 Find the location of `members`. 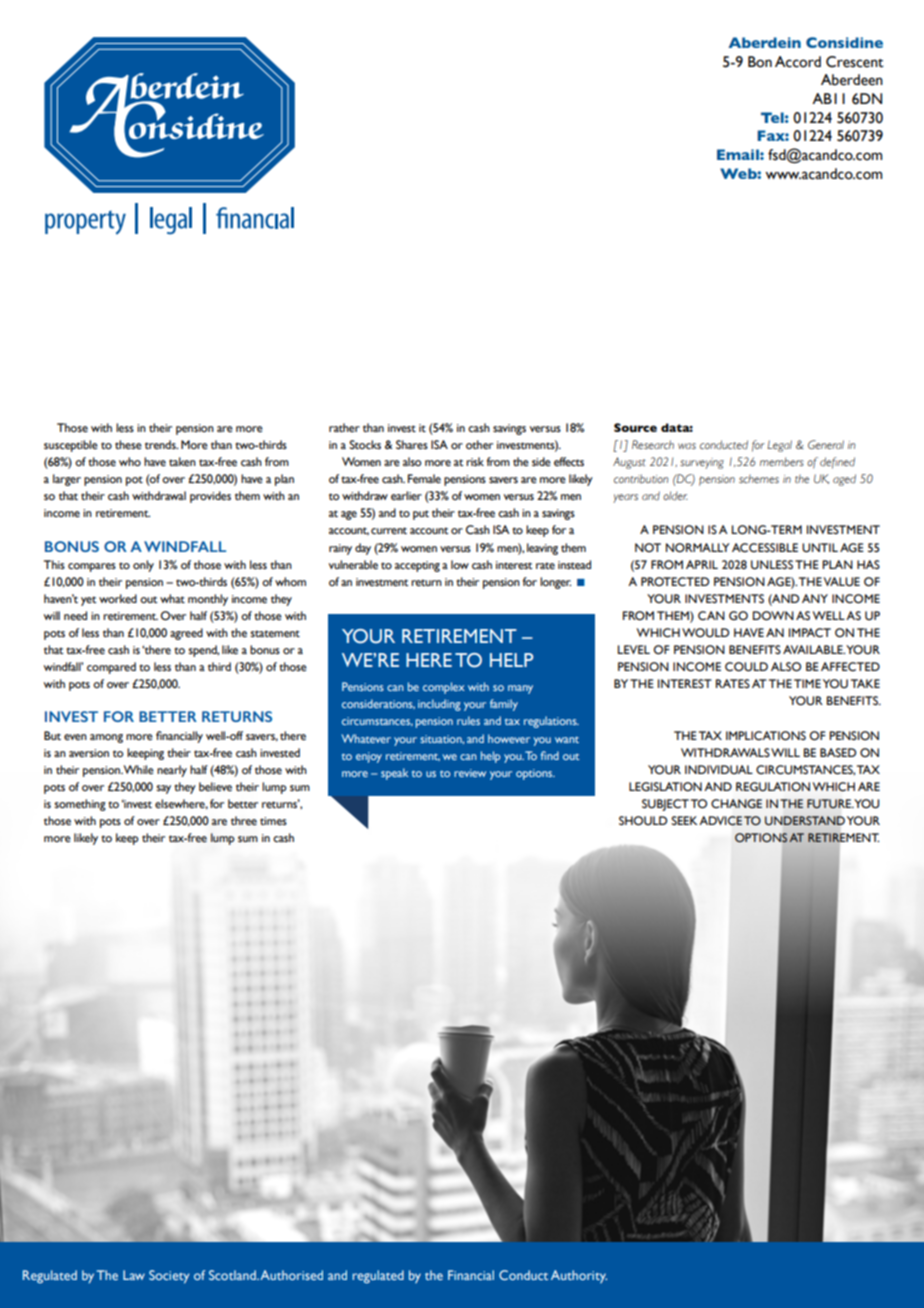

members is located at coordinates (782, 462).
